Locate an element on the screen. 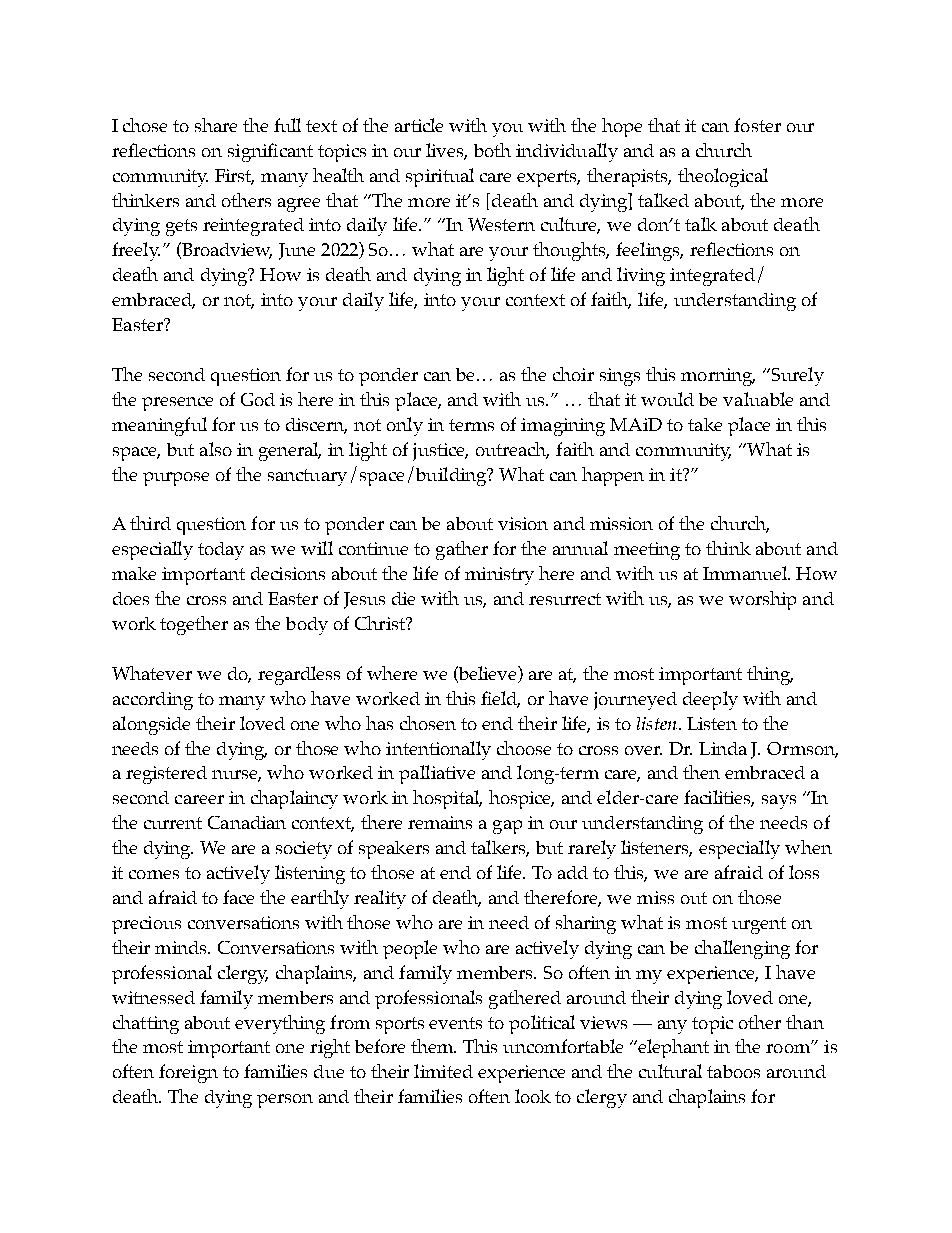  First is located at coordinates (234, 176).
